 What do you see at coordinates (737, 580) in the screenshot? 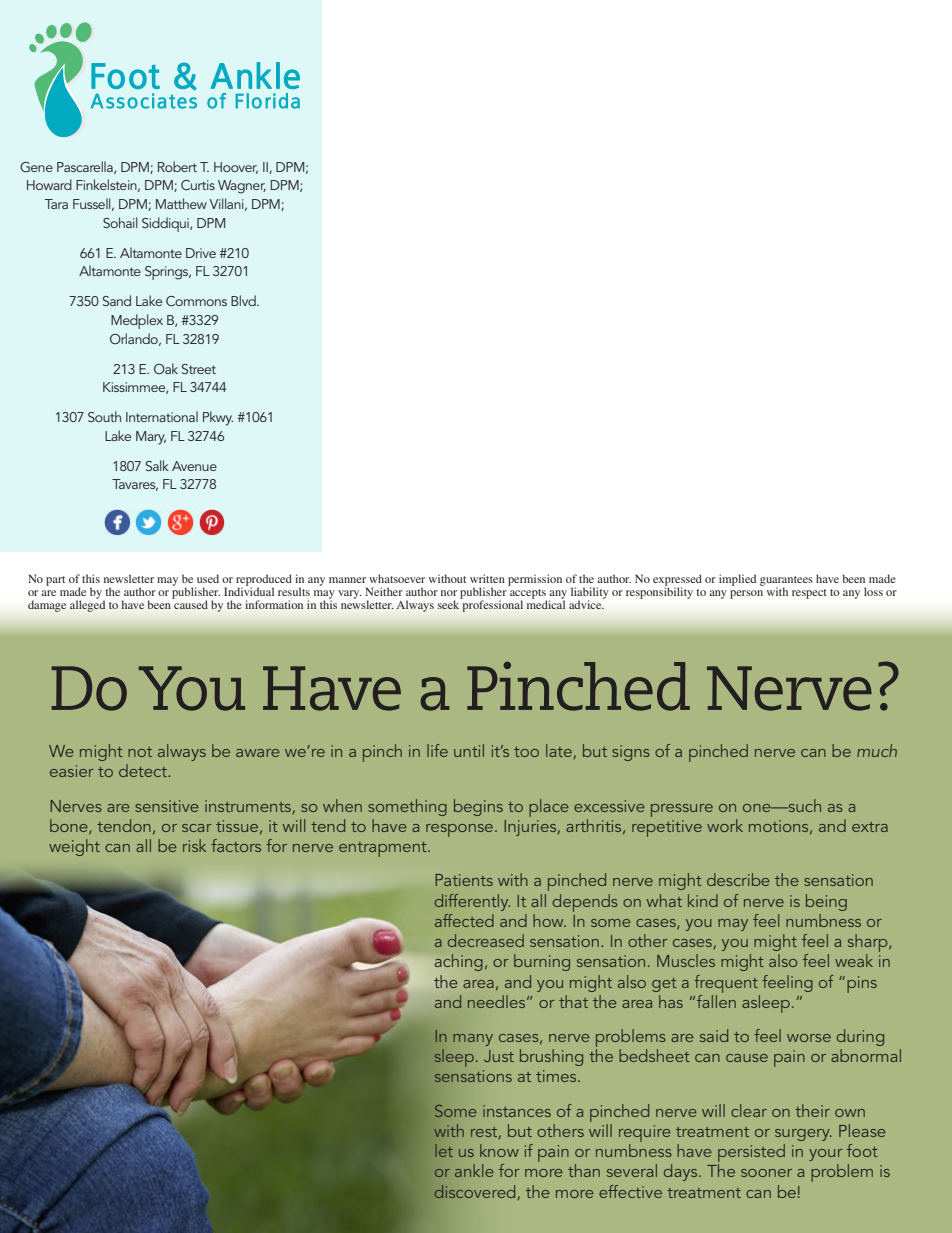
I see `implied` at bounding box center [737, 580].
